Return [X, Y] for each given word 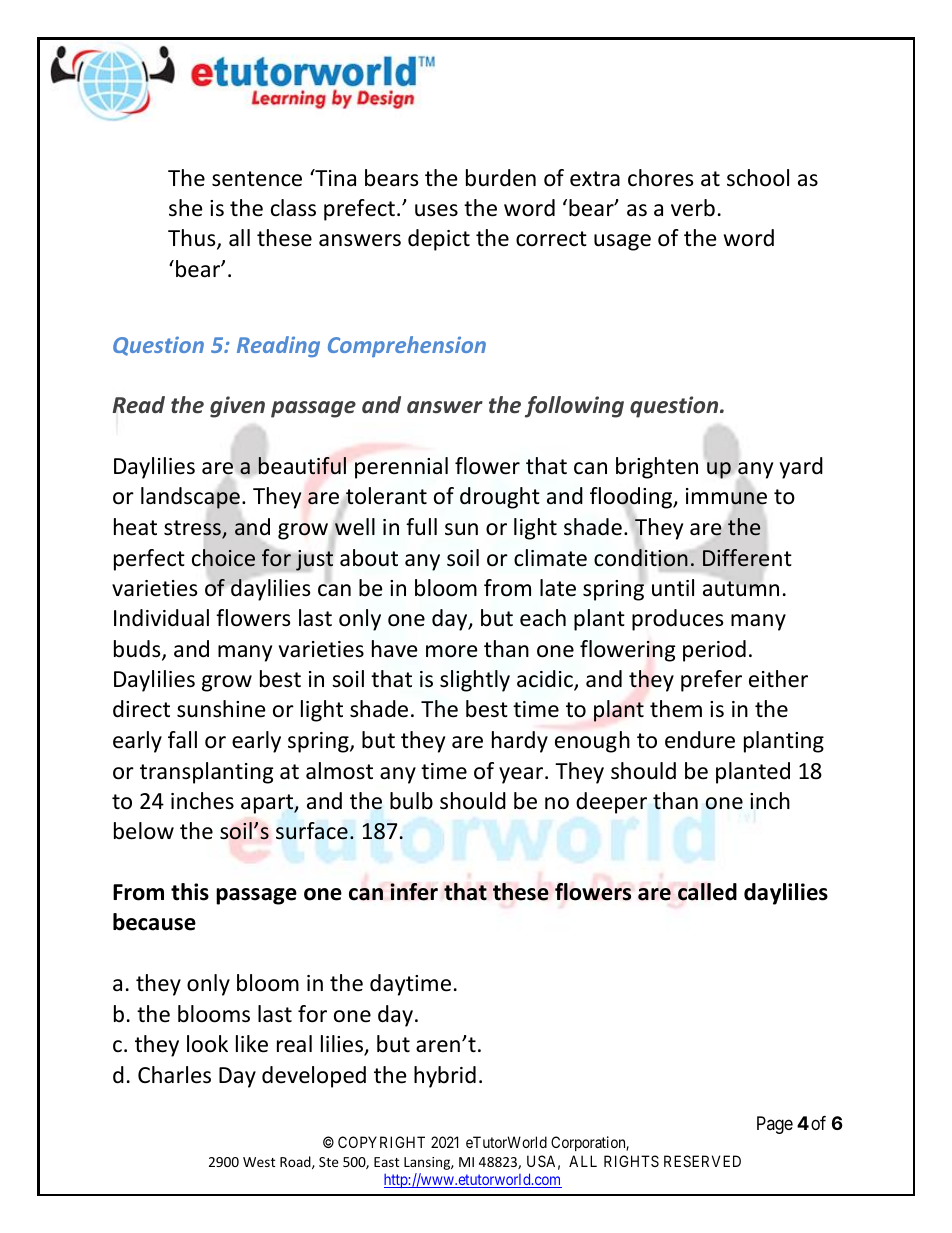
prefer [711, 681]
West [259, 1162]
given [237, 407]
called [707, 892]
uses [436, 210]
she [186, 208]
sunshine [221, 709]
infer [414, 892]
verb [693, 208]
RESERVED [702, 1161]
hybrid [445, 1077]
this [190, 892]
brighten [657, 468]
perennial [401, 468]
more [452, 651]
